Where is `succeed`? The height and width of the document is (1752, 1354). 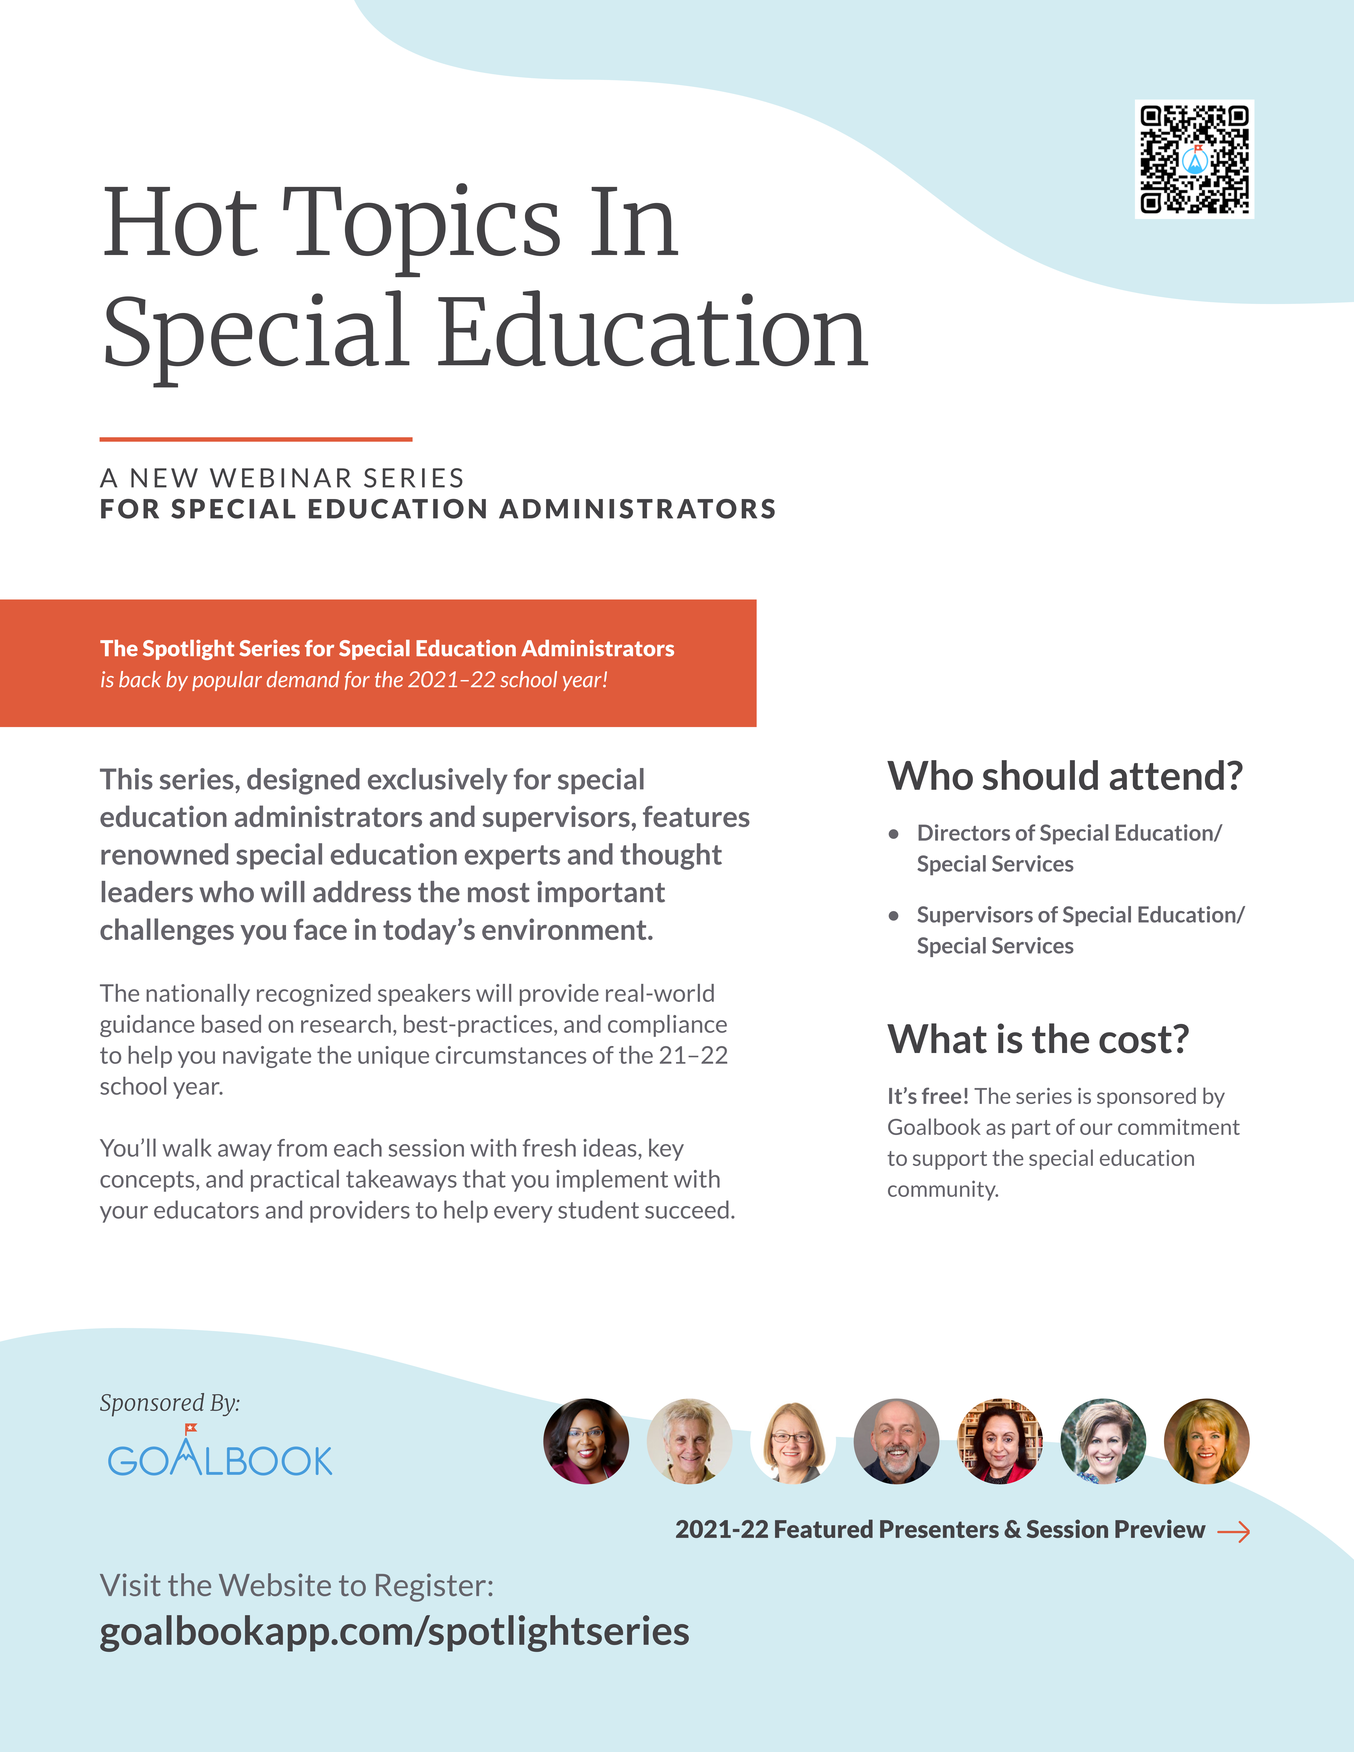
succeed is located at coordinates (687, 1209).
